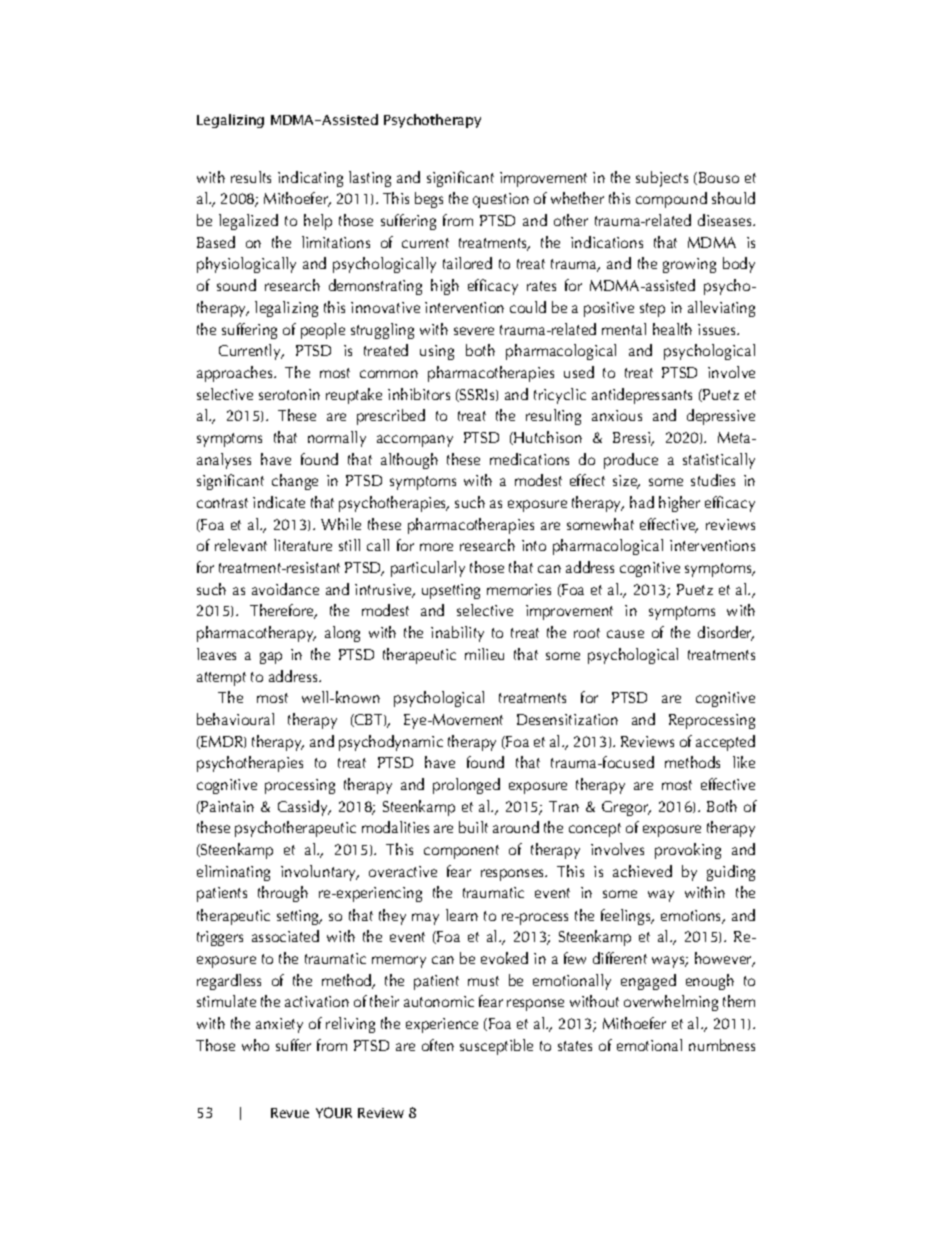 This document has width=952, height=1233. Describe the element at coordinates (248, 222) in the document. I see `legalized` at that location.
